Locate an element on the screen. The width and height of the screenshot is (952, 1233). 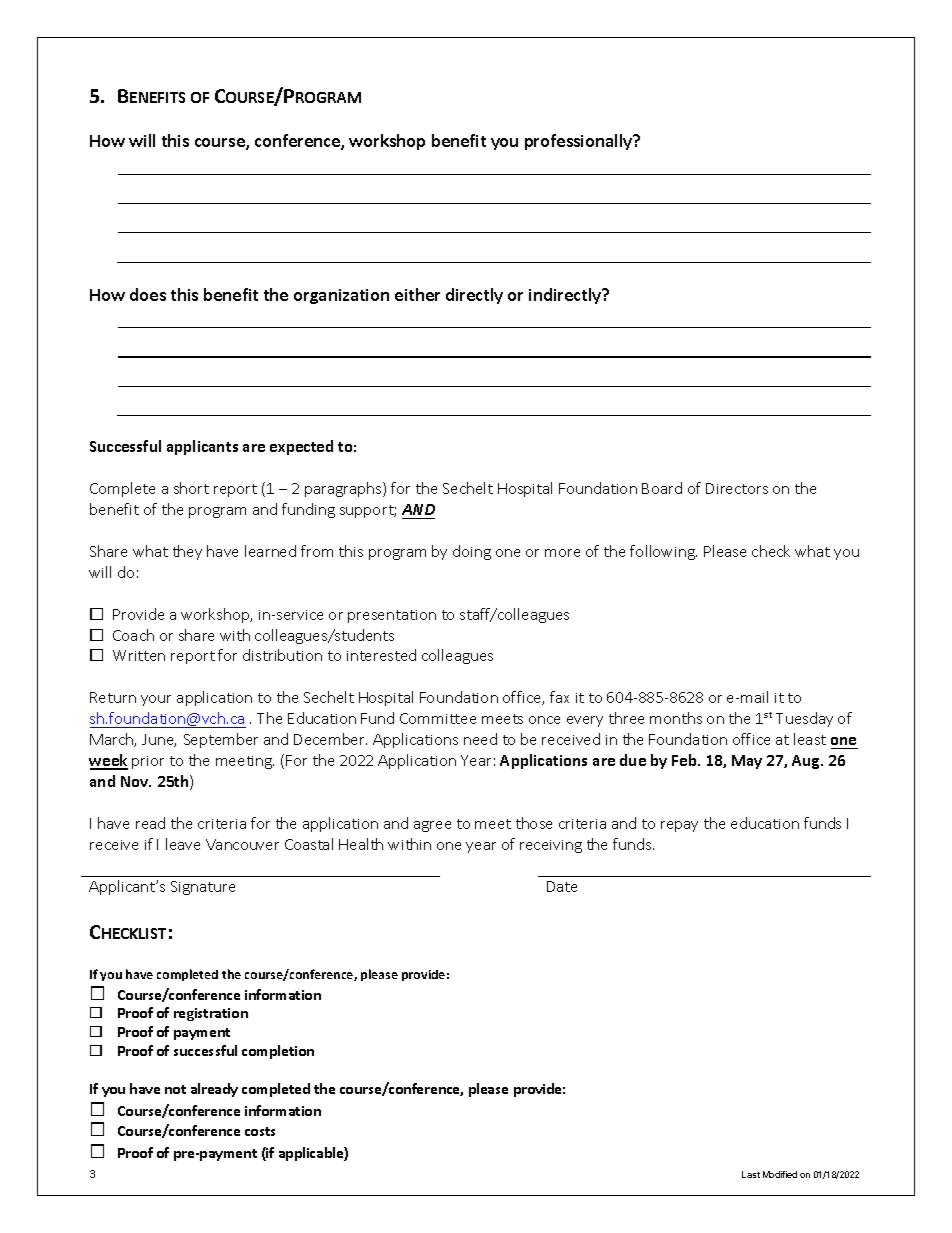
months is located at coordinates (676, 718).
